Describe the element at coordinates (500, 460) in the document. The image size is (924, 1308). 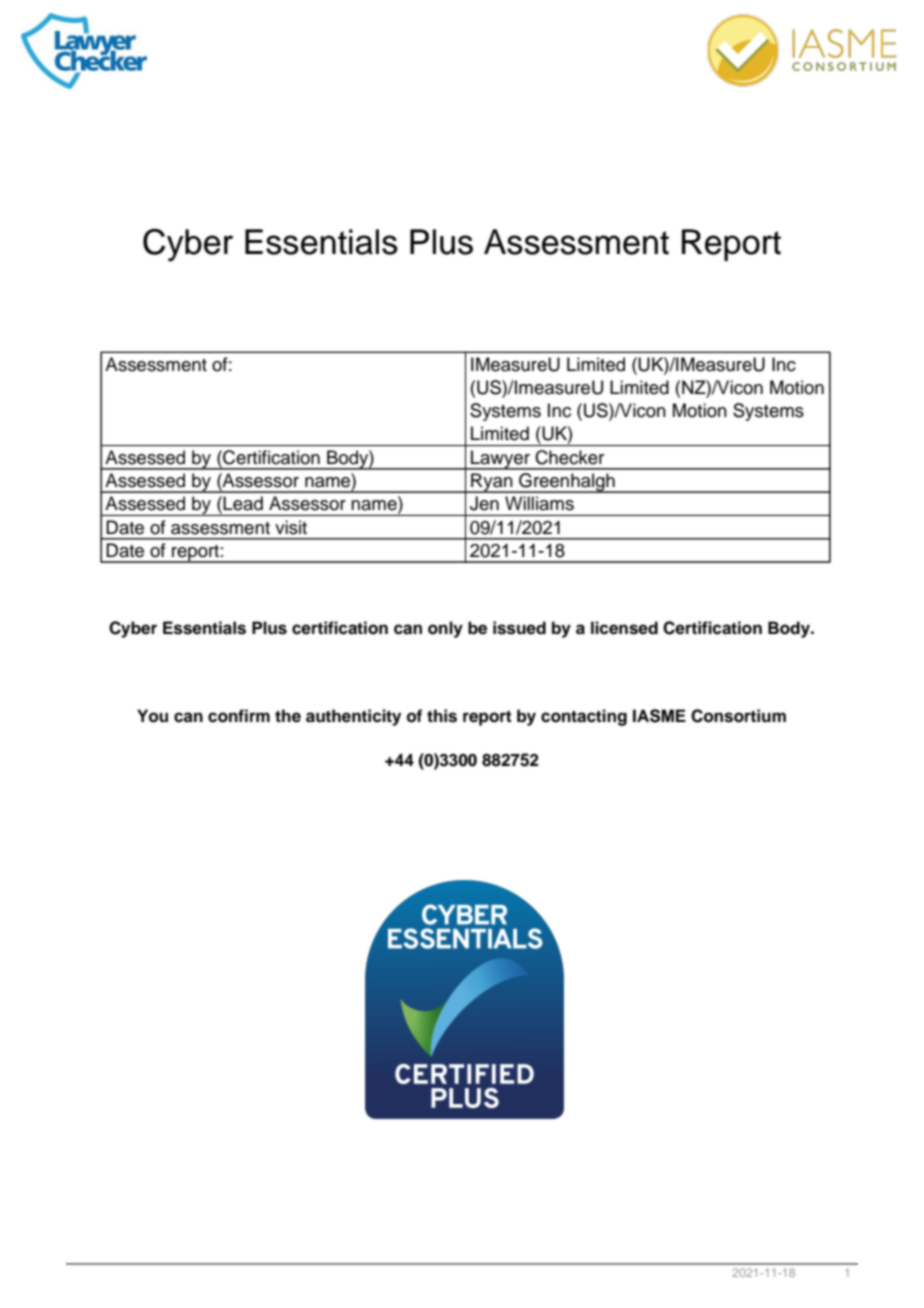
I see `Lawyer` at that location.
